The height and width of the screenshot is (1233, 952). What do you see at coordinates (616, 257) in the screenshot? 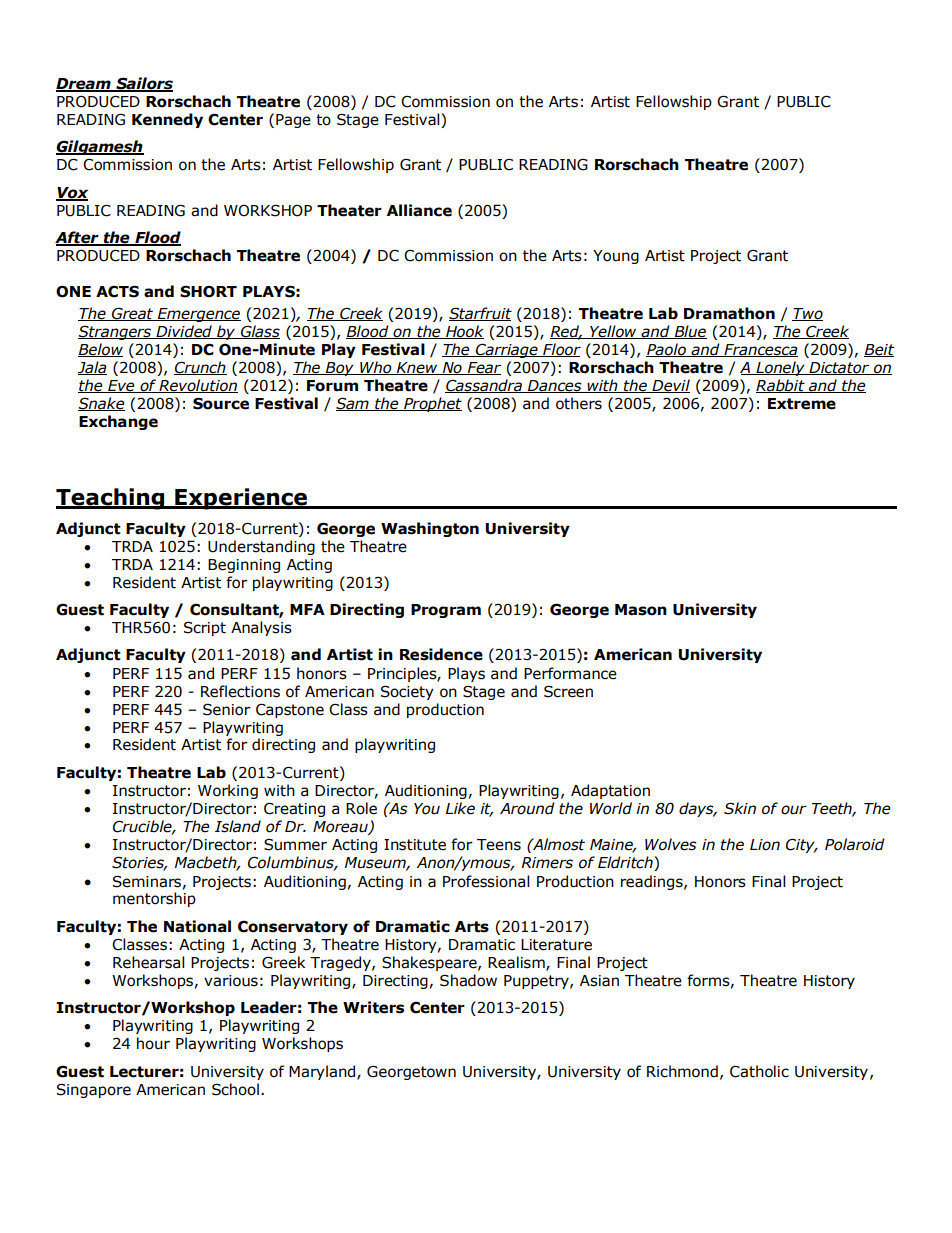
I see `Young` at bounding box center [616, 257].
